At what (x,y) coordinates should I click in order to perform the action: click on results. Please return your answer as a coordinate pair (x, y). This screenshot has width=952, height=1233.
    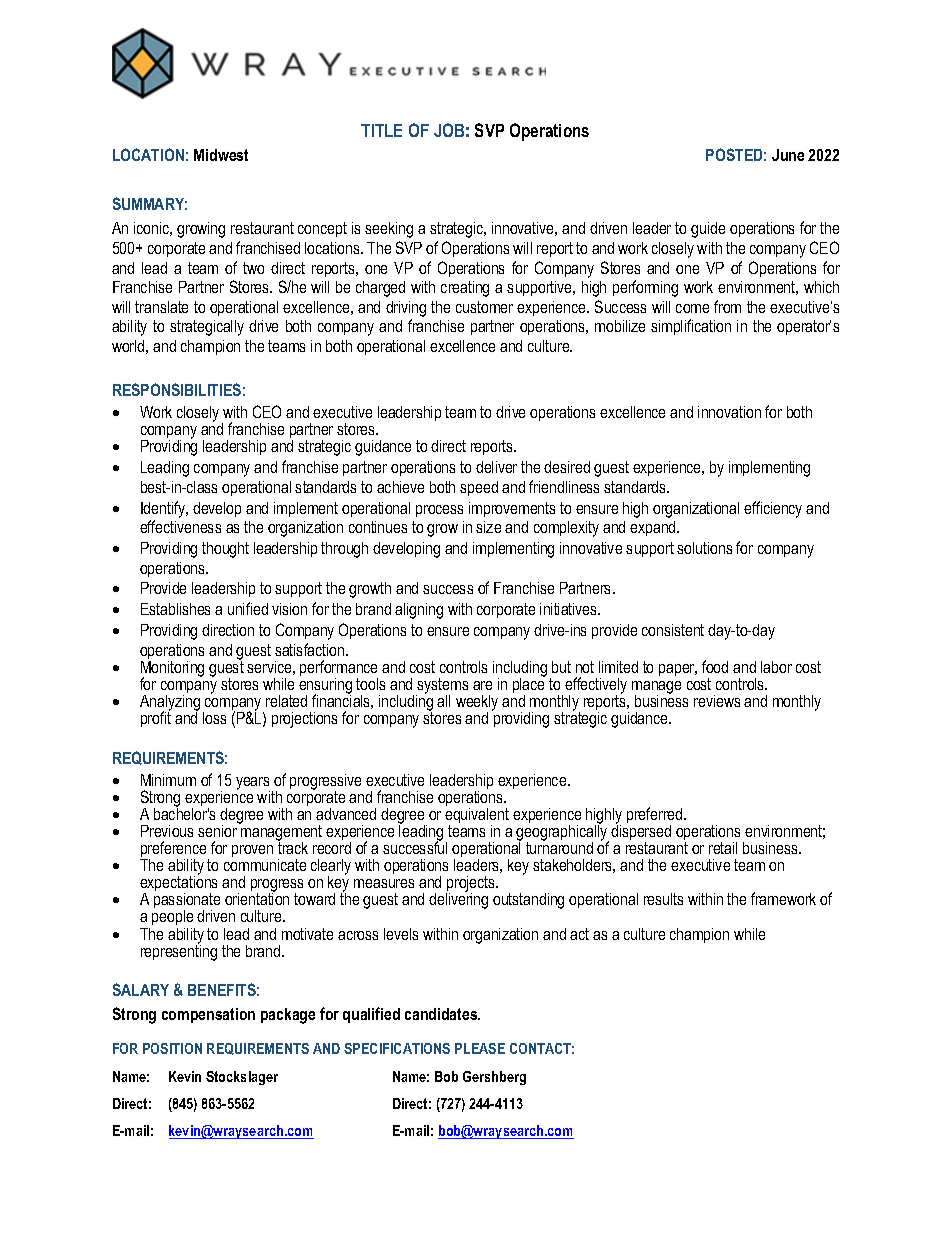
    Looking at the image, I should click on (663, 899).
